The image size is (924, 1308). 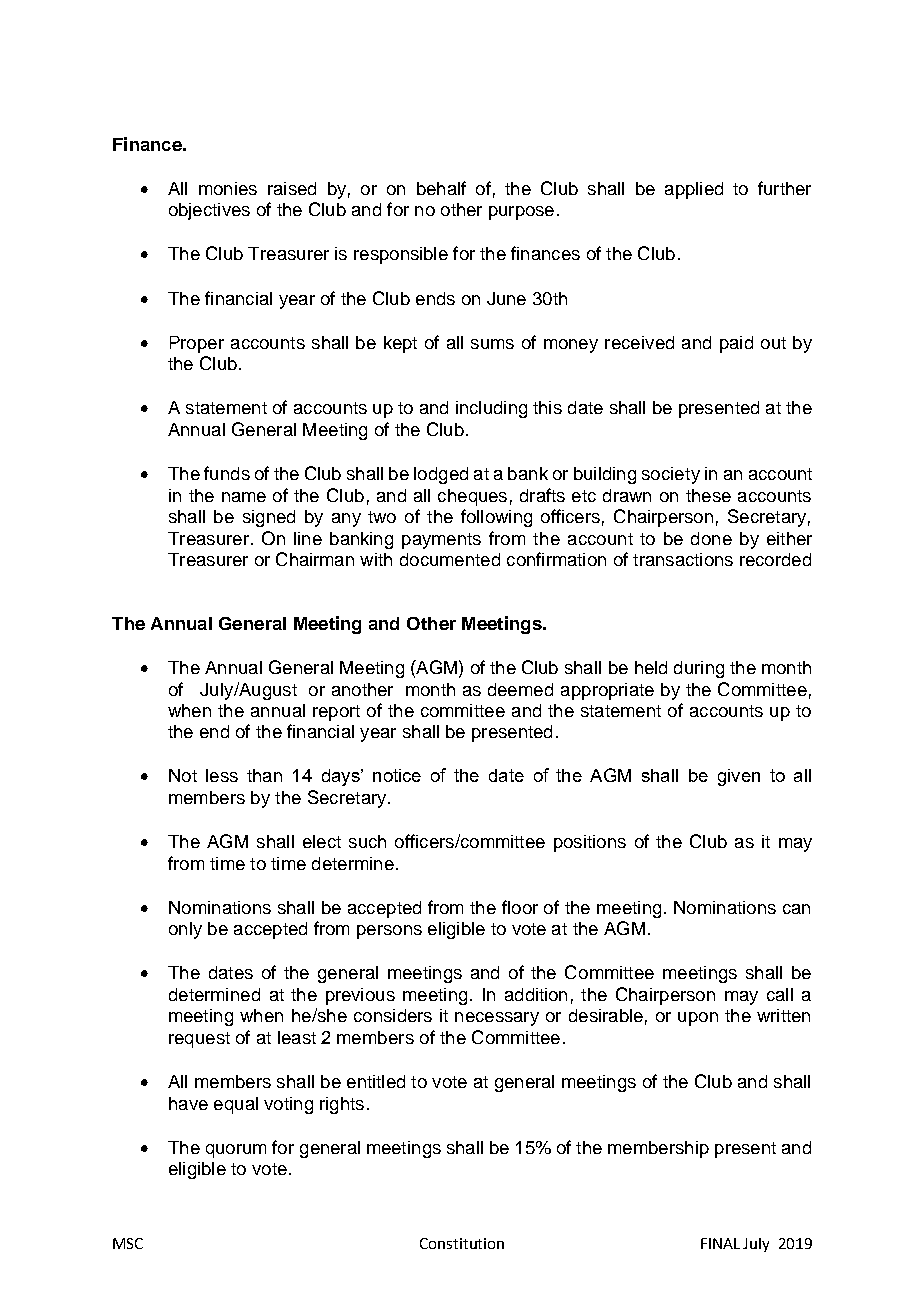 I want to click on behalf, so click(x=441, y=188).
